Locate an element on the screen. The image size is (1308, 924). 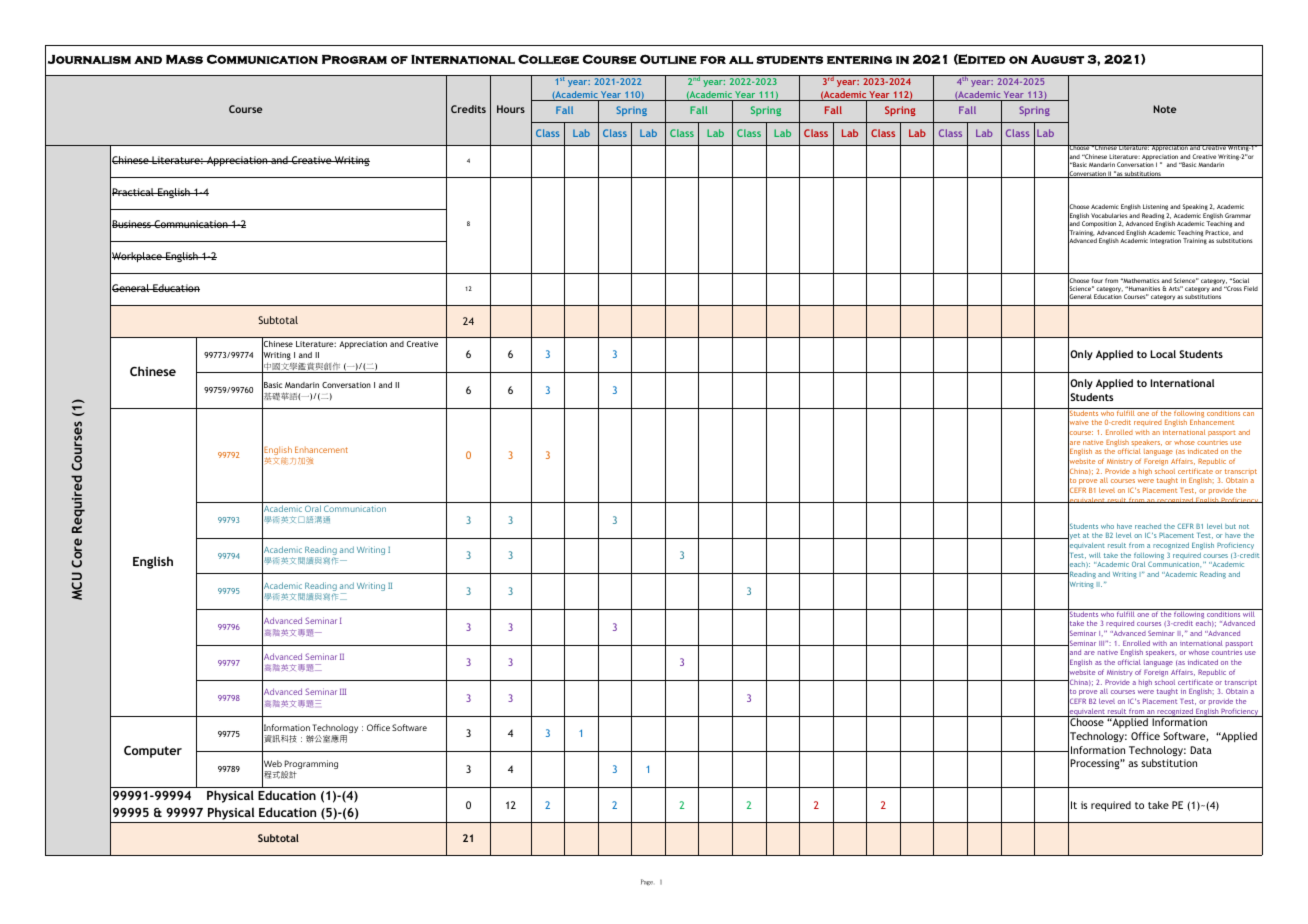
can is located at coordinates (1248, 414).
